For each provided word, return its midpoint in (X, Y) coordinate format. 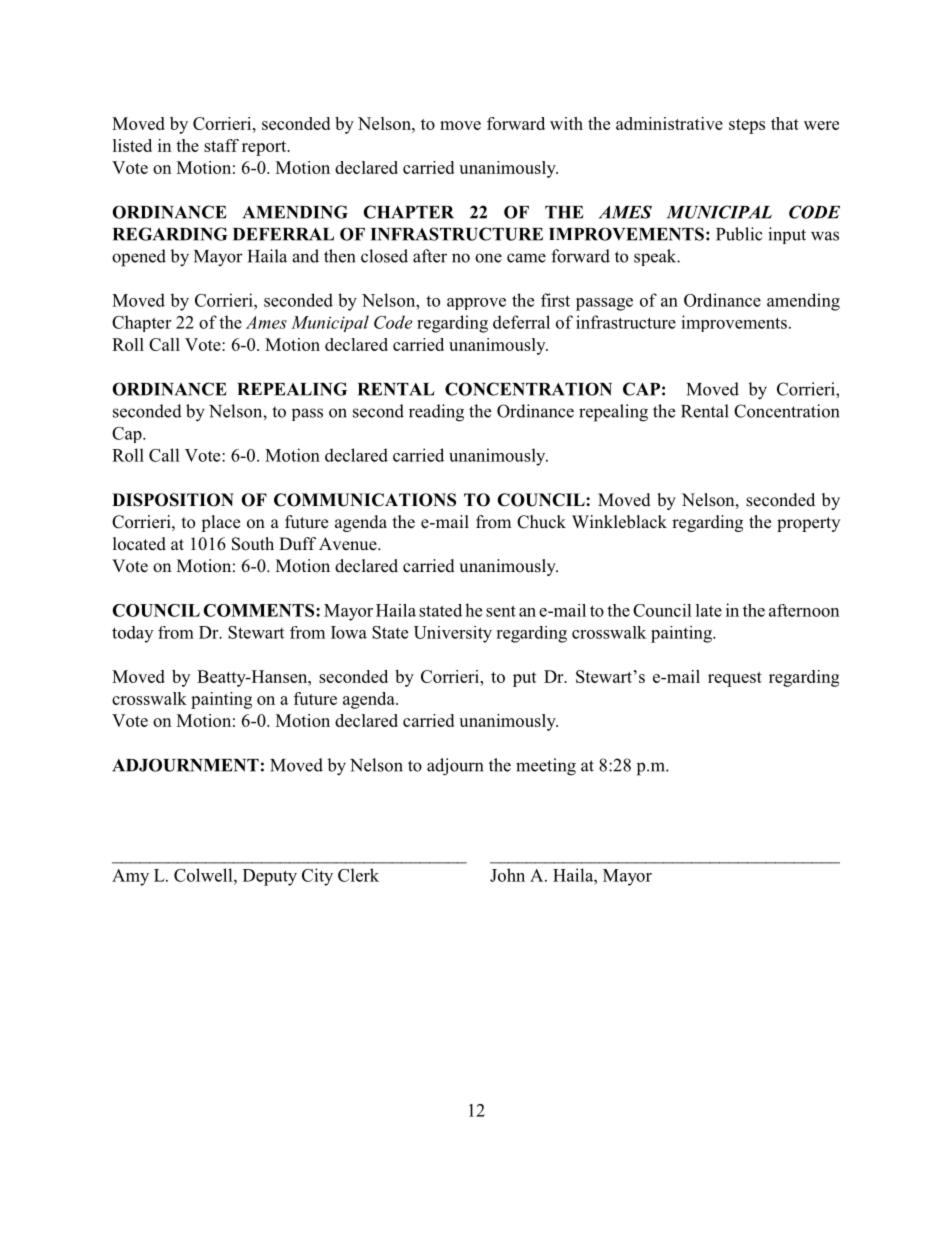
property (808, 524)
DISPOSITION (173, 500)
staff (221, 145)
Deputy (270, 877)
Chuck (541, 522)
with (566, 123)
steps (747, 126)
